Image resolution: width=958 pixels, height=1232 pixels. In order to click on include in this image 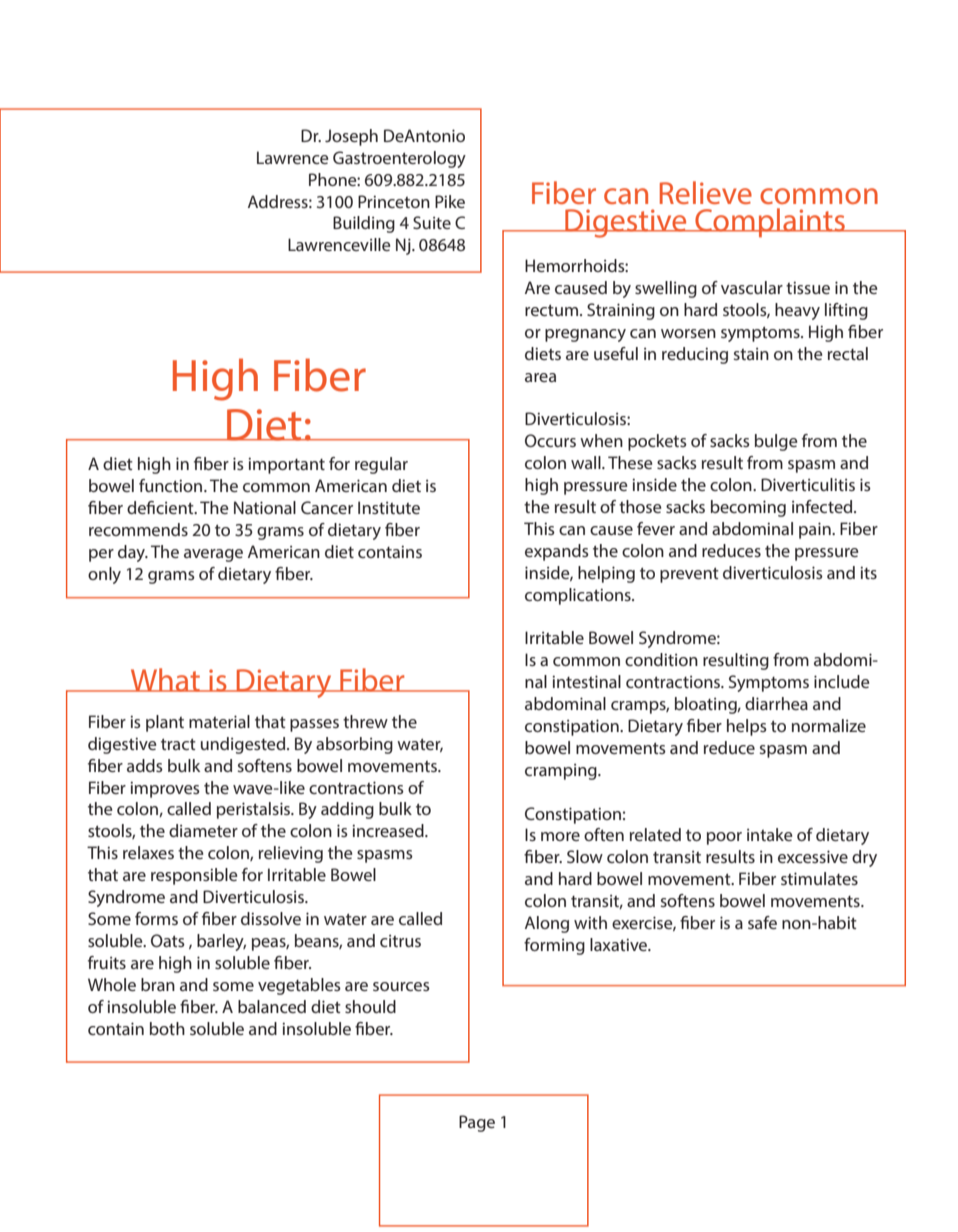, I will do `click(842, 681)`.
